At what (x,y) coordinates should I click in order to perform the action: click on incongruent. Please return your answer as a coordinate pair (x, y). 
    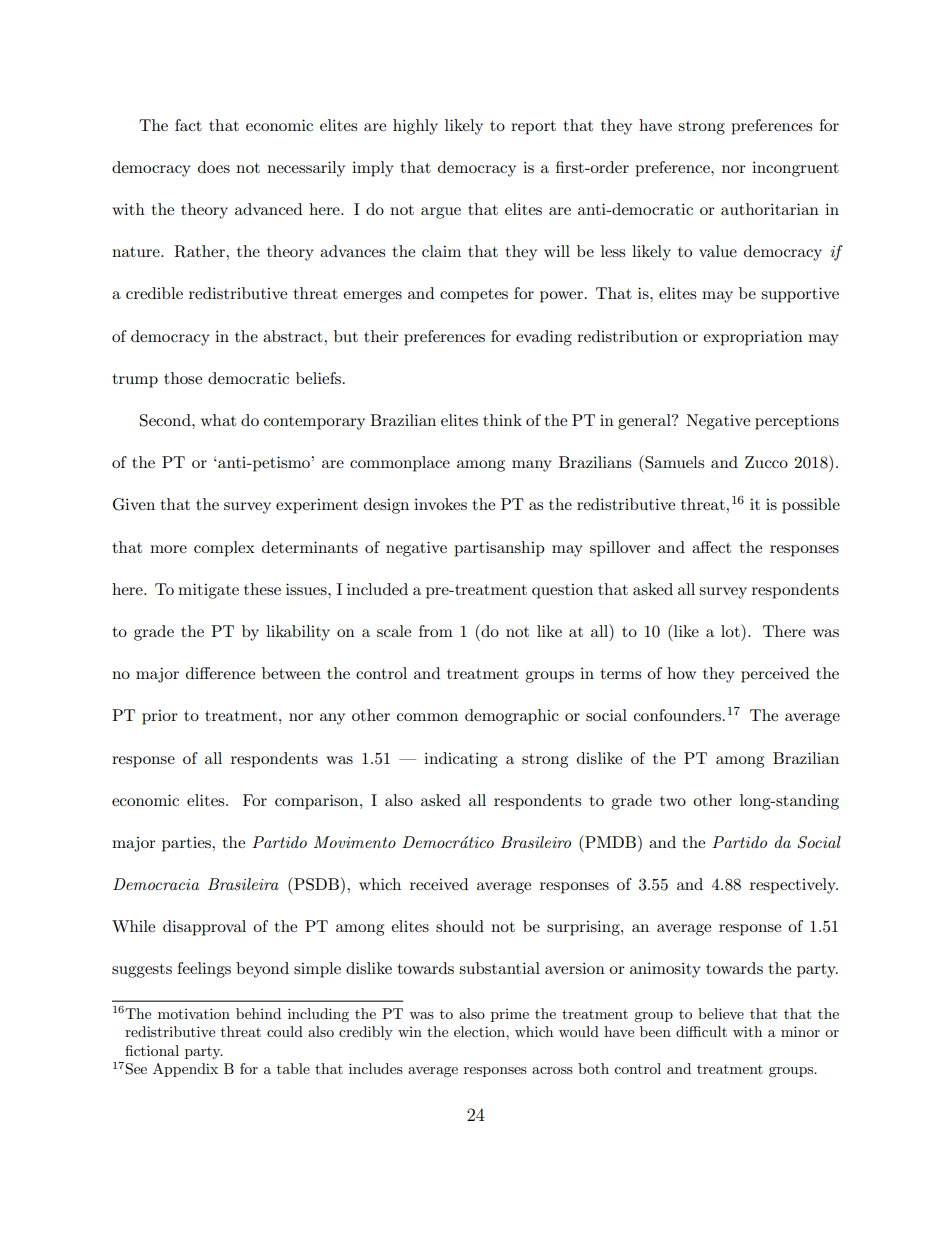
    Looking at the image, I should click on (795, 169).
